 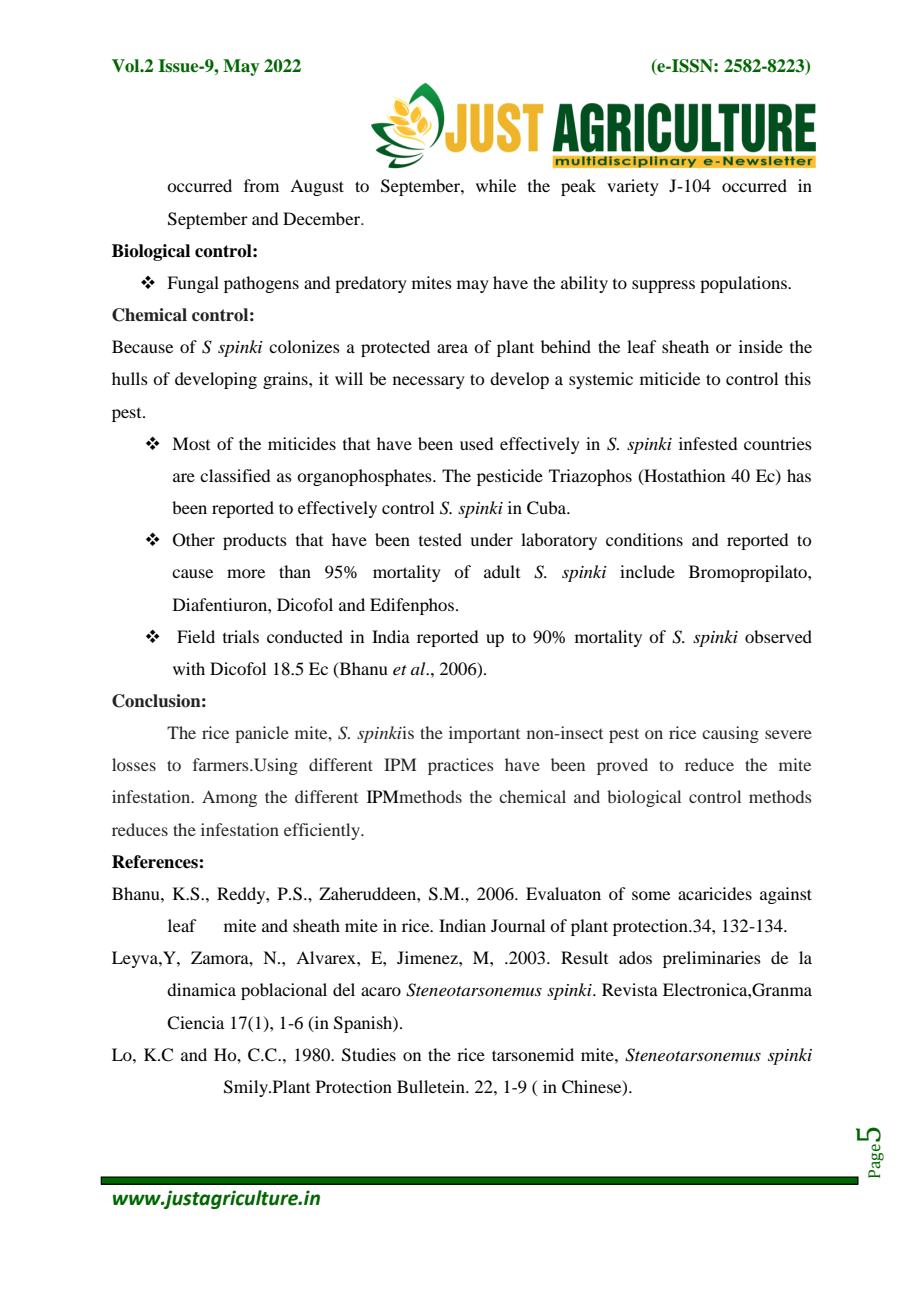 What do you see at coordinates (195, 1023) in the screenshot?
I see `Ciencia` at bounding box center [195, 1023].
